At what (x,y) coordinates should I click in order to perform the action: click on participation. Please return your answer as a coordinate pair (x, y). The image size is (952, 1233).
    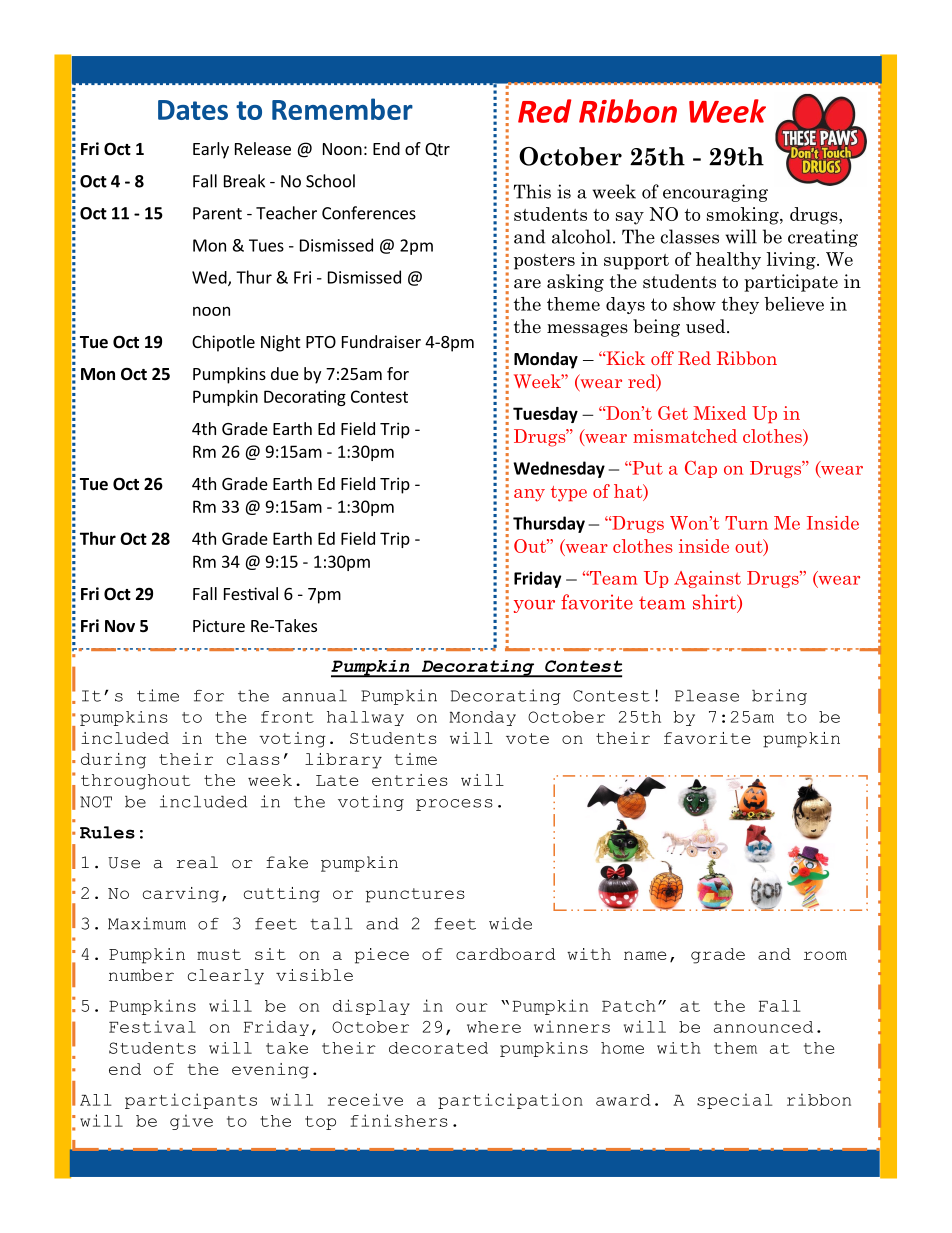
    Looking at the image, I should click on (510, 1101).
